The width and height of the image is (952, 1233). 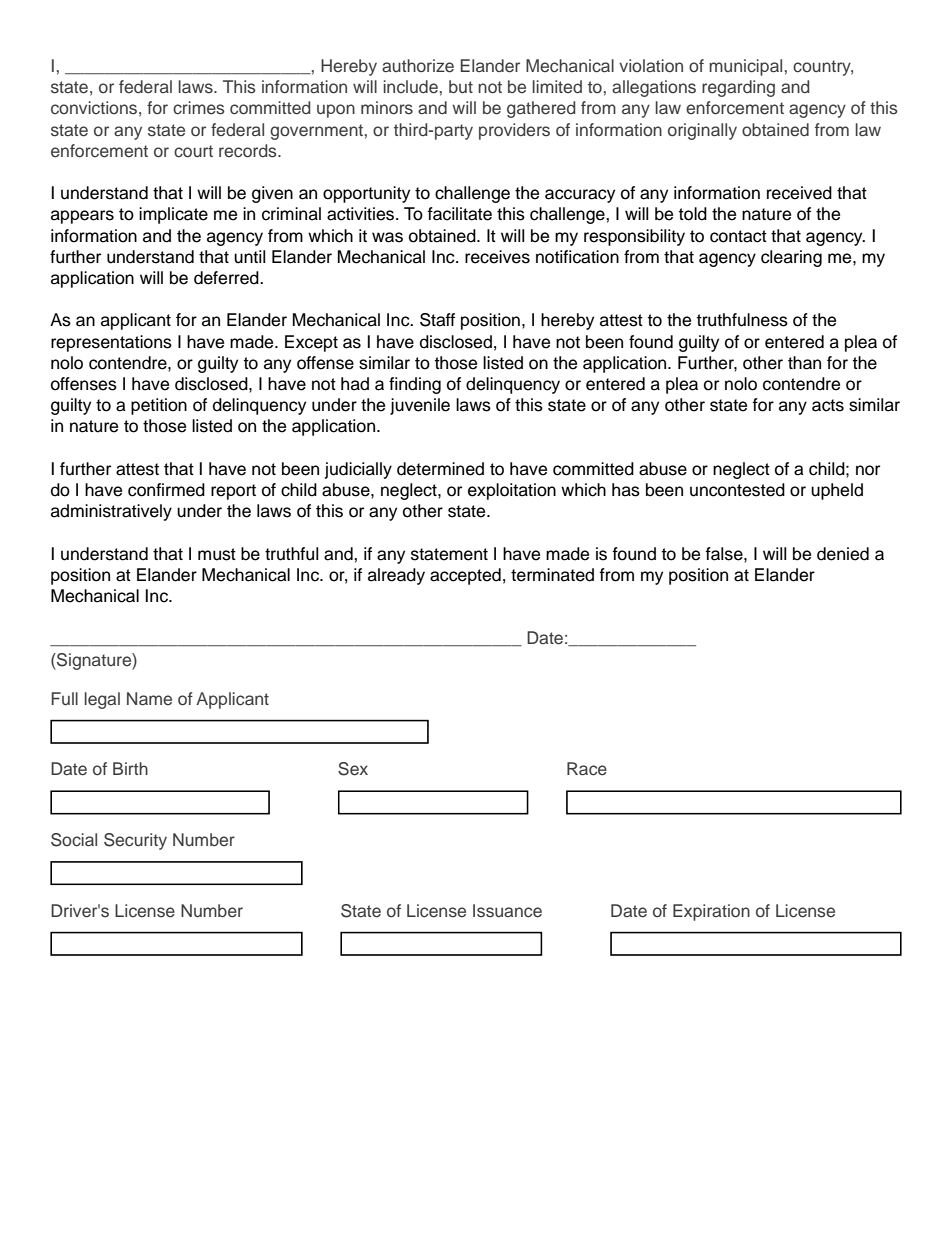 I want to click on crimes, so click(x=199, y=108).
